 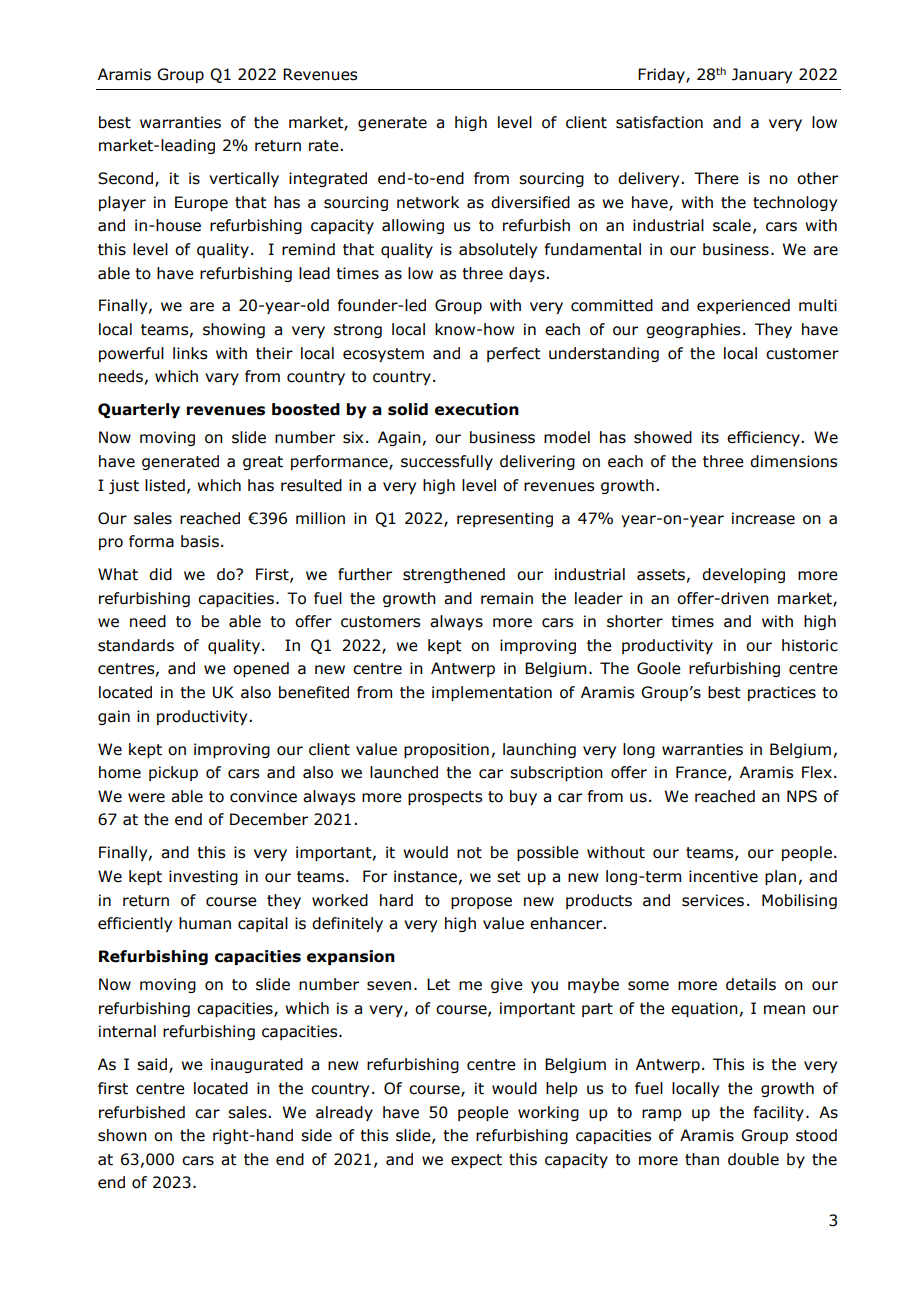 What do you see at coordinates (507, 598) in the page?
I see `remain` at bounding box center [507, 598].
